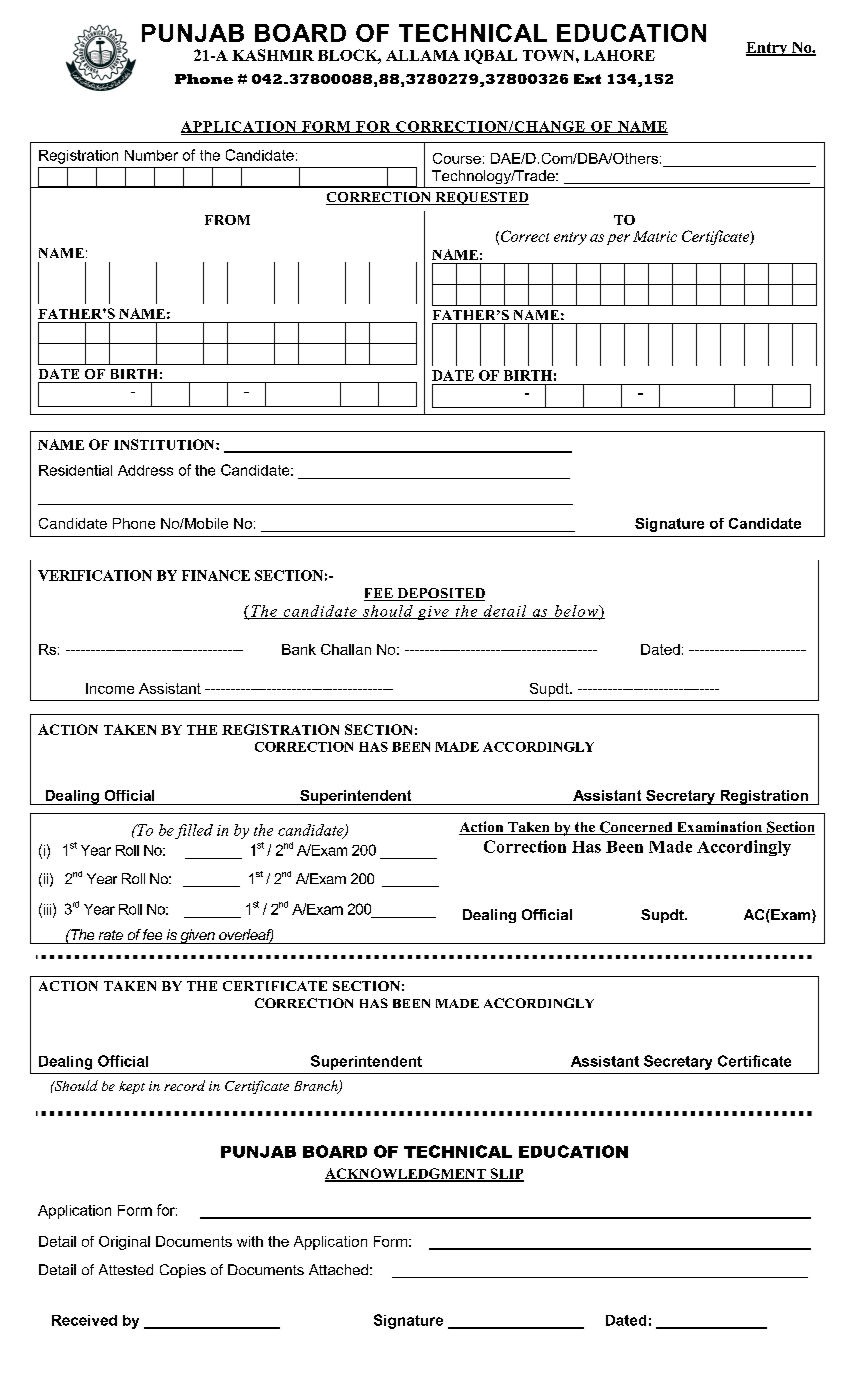 This page has width=849, height=1400. Describe the element at coordinates (423, 55) in the page. I see `ALLAMA` at that location.
